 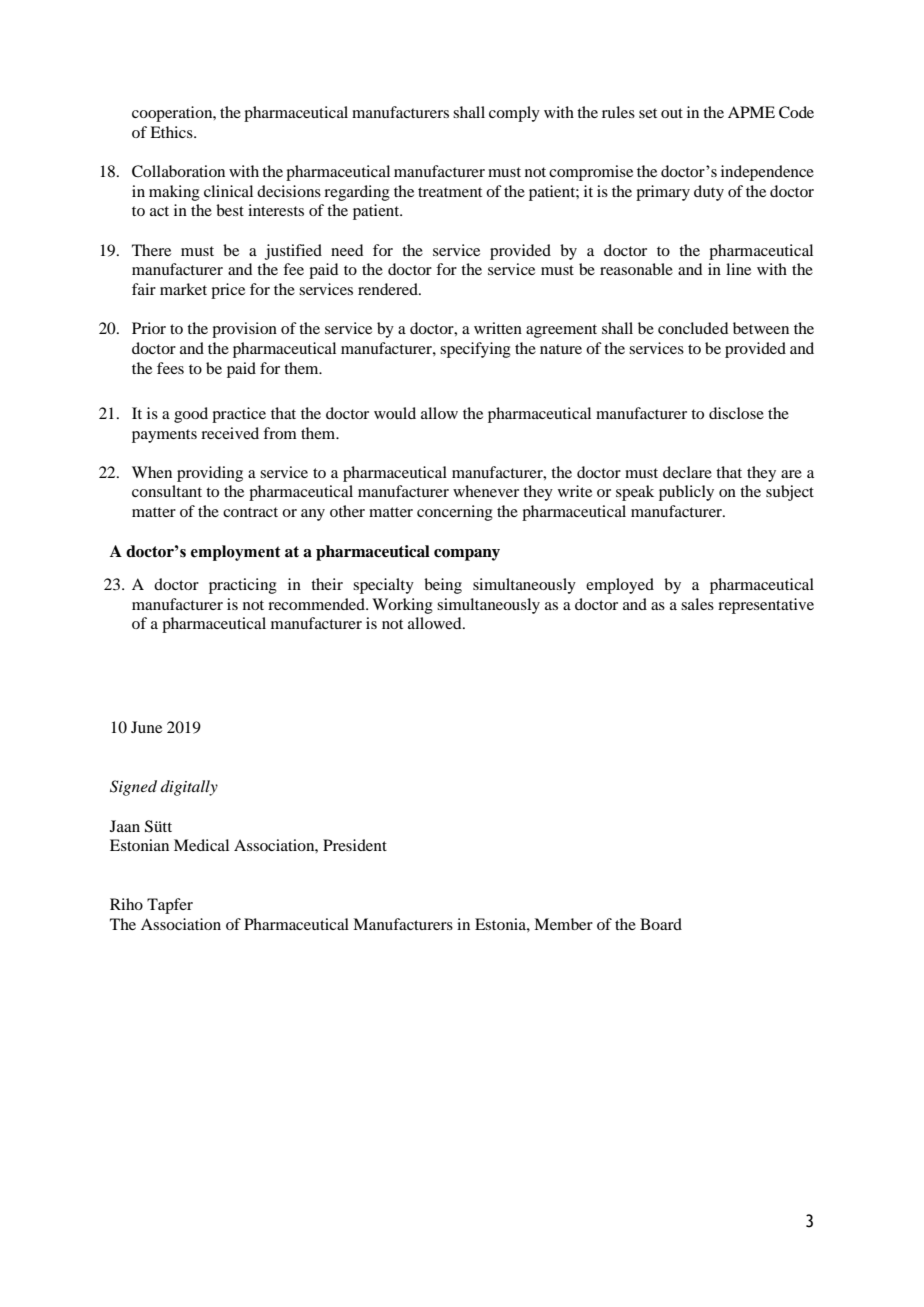 I want to click on Working, so click(x=402, y=606).
